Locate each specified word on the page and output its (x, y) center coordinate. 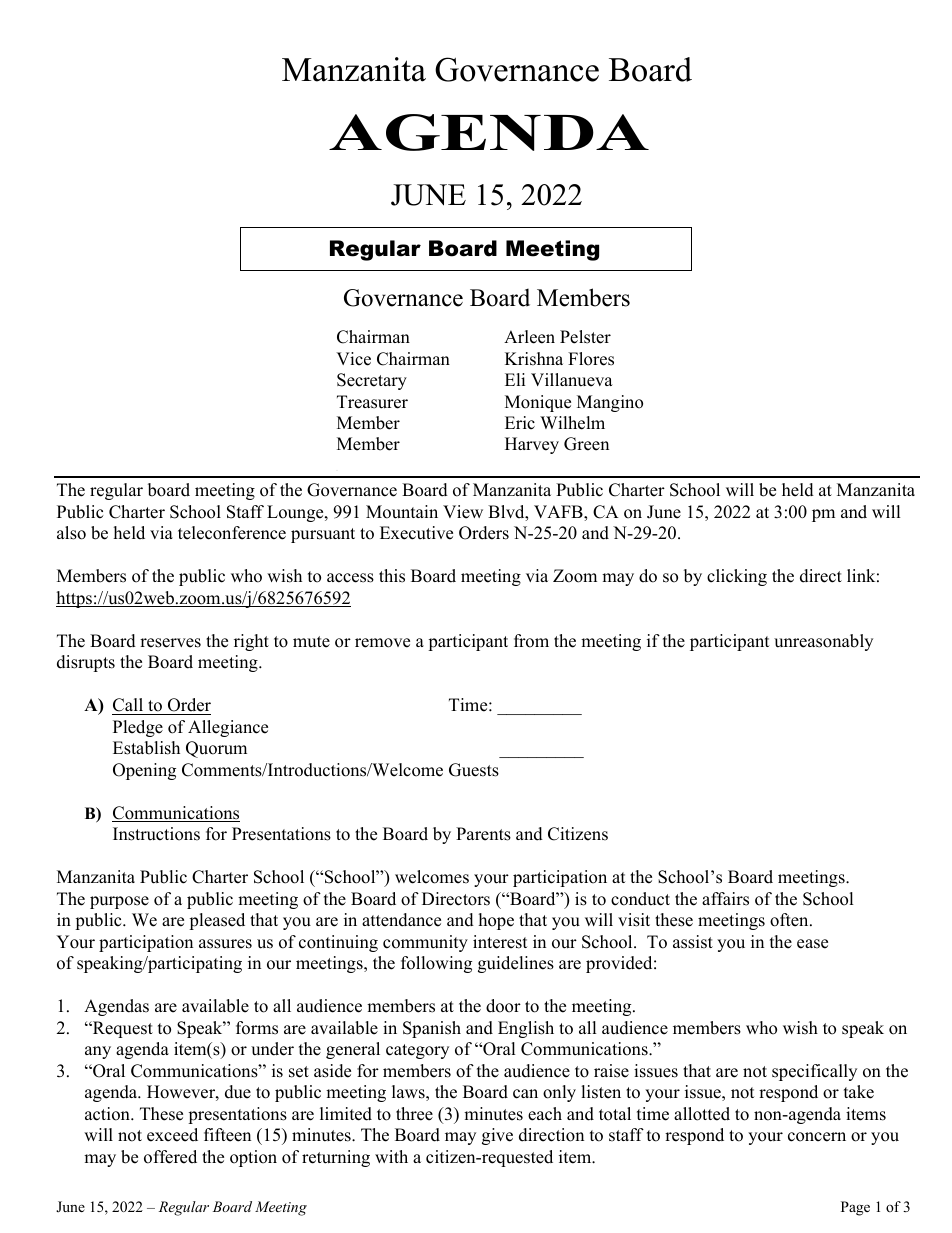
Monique (538, 403)
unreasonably (823, 642)
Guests (474, 770)
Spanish (432, 1029)
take (859, 1092)
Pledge (138, 728)
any (98, 1052)
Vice (353, 359)
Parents (483, 834)
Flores (591, 359)
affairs (725, 899)
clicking (737, 577)
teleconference (232, 533)
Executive (416, 533)
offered (170, 1157)
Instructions (156, 834)
